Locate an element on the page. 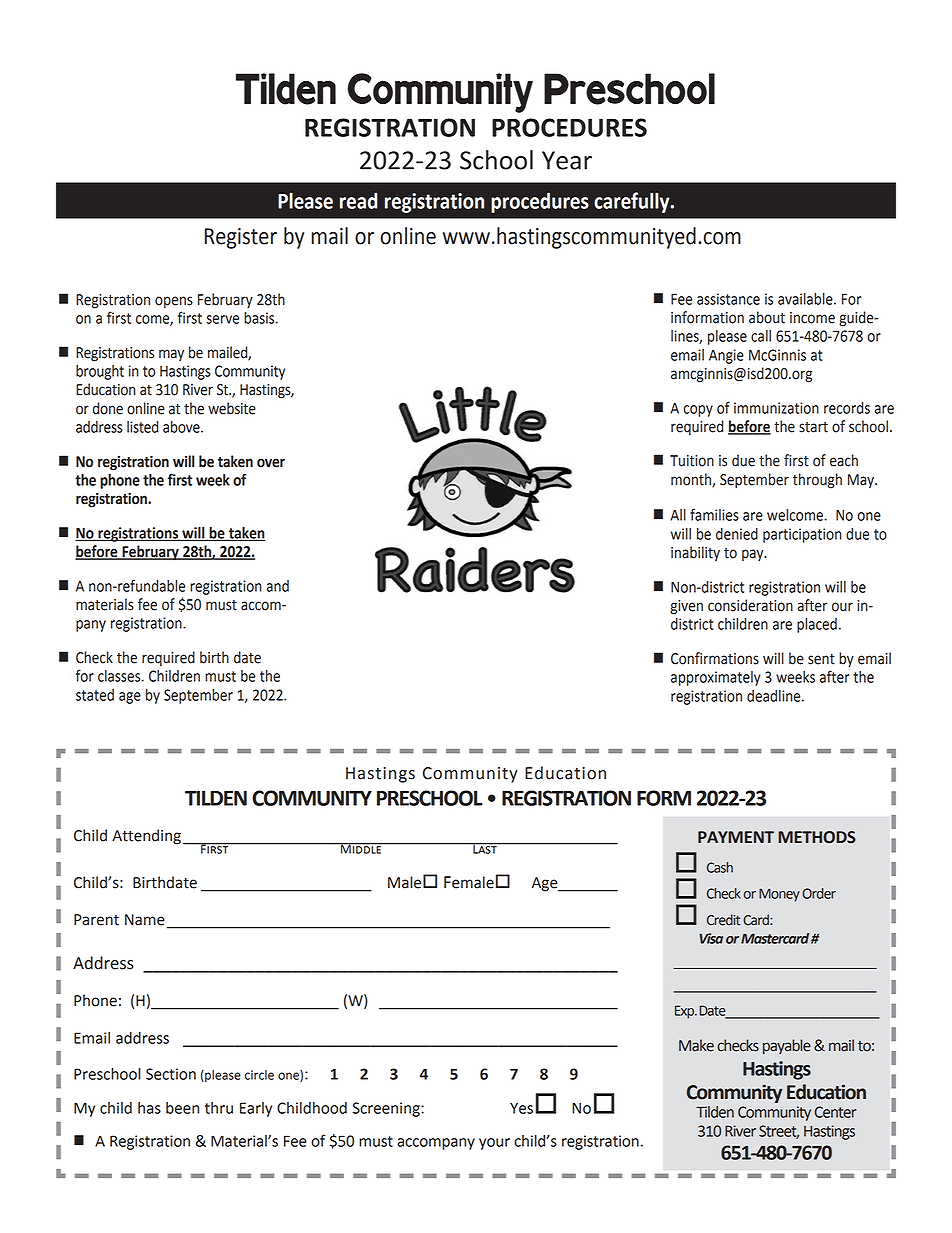 This page has height=1233, width=952. Year is located at coordinates (567, 160).
